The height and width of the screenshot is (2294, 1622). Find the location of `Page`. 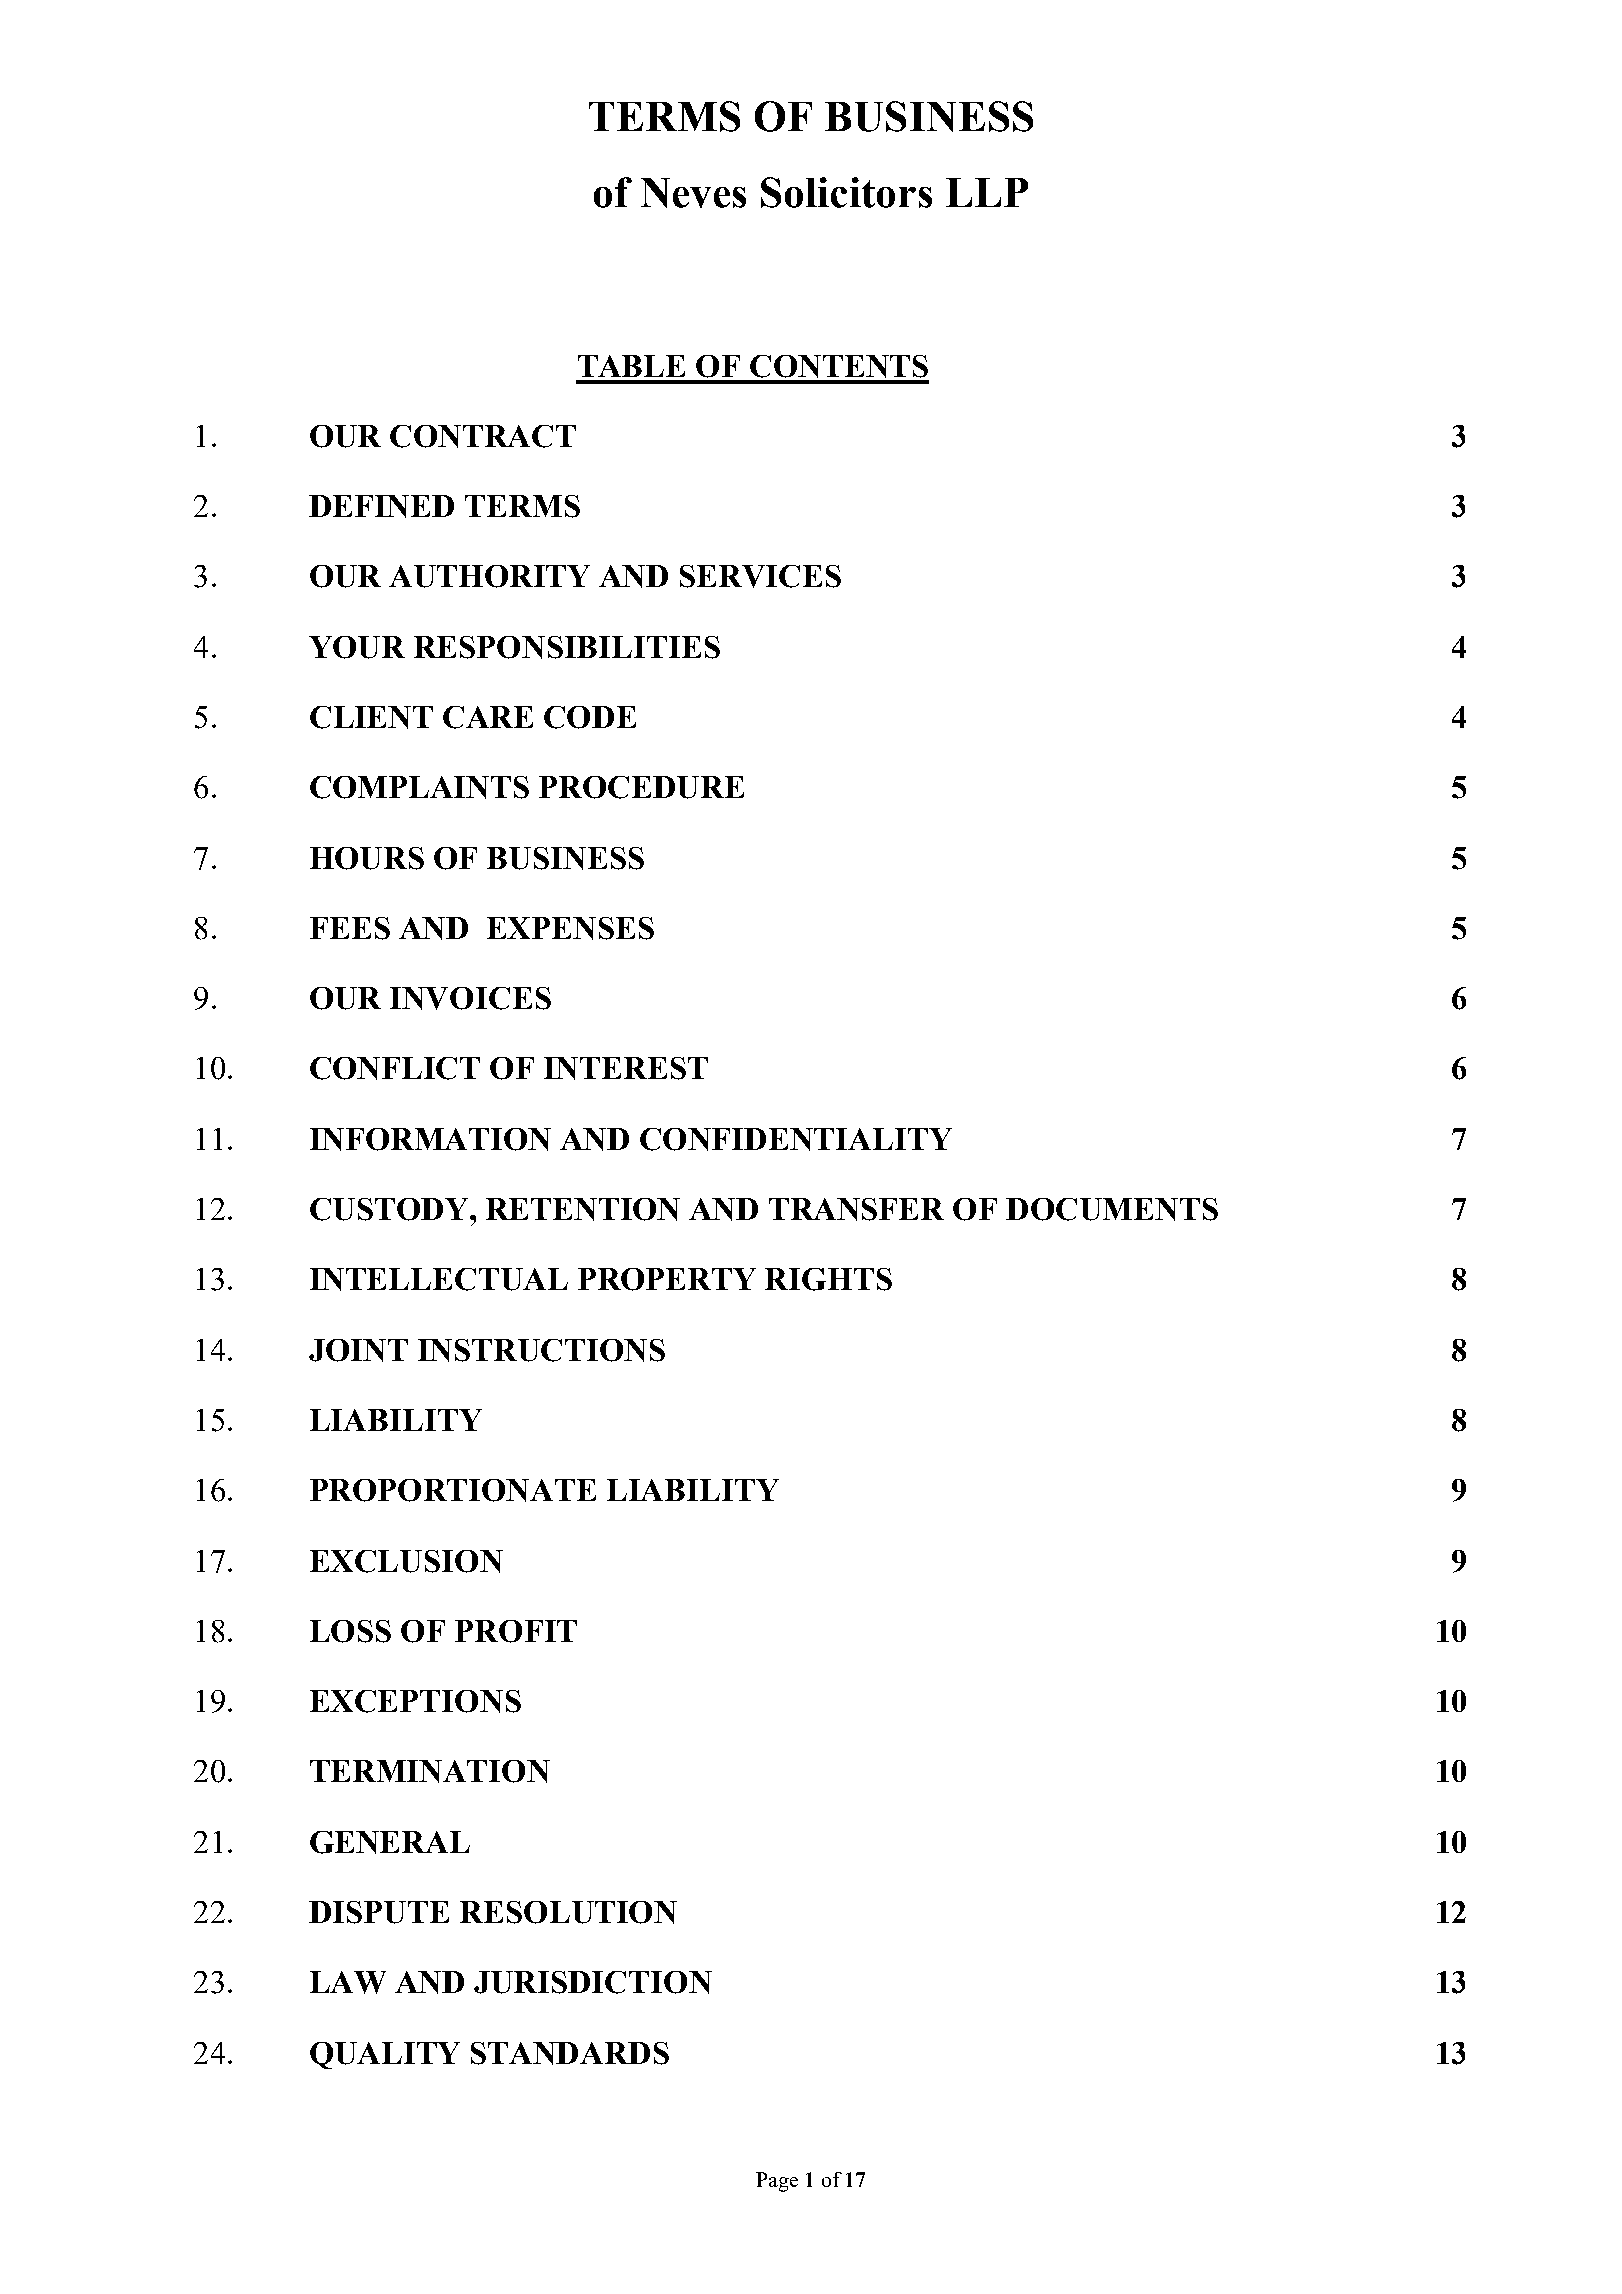

Page is located at coordinates (777, 2182).
